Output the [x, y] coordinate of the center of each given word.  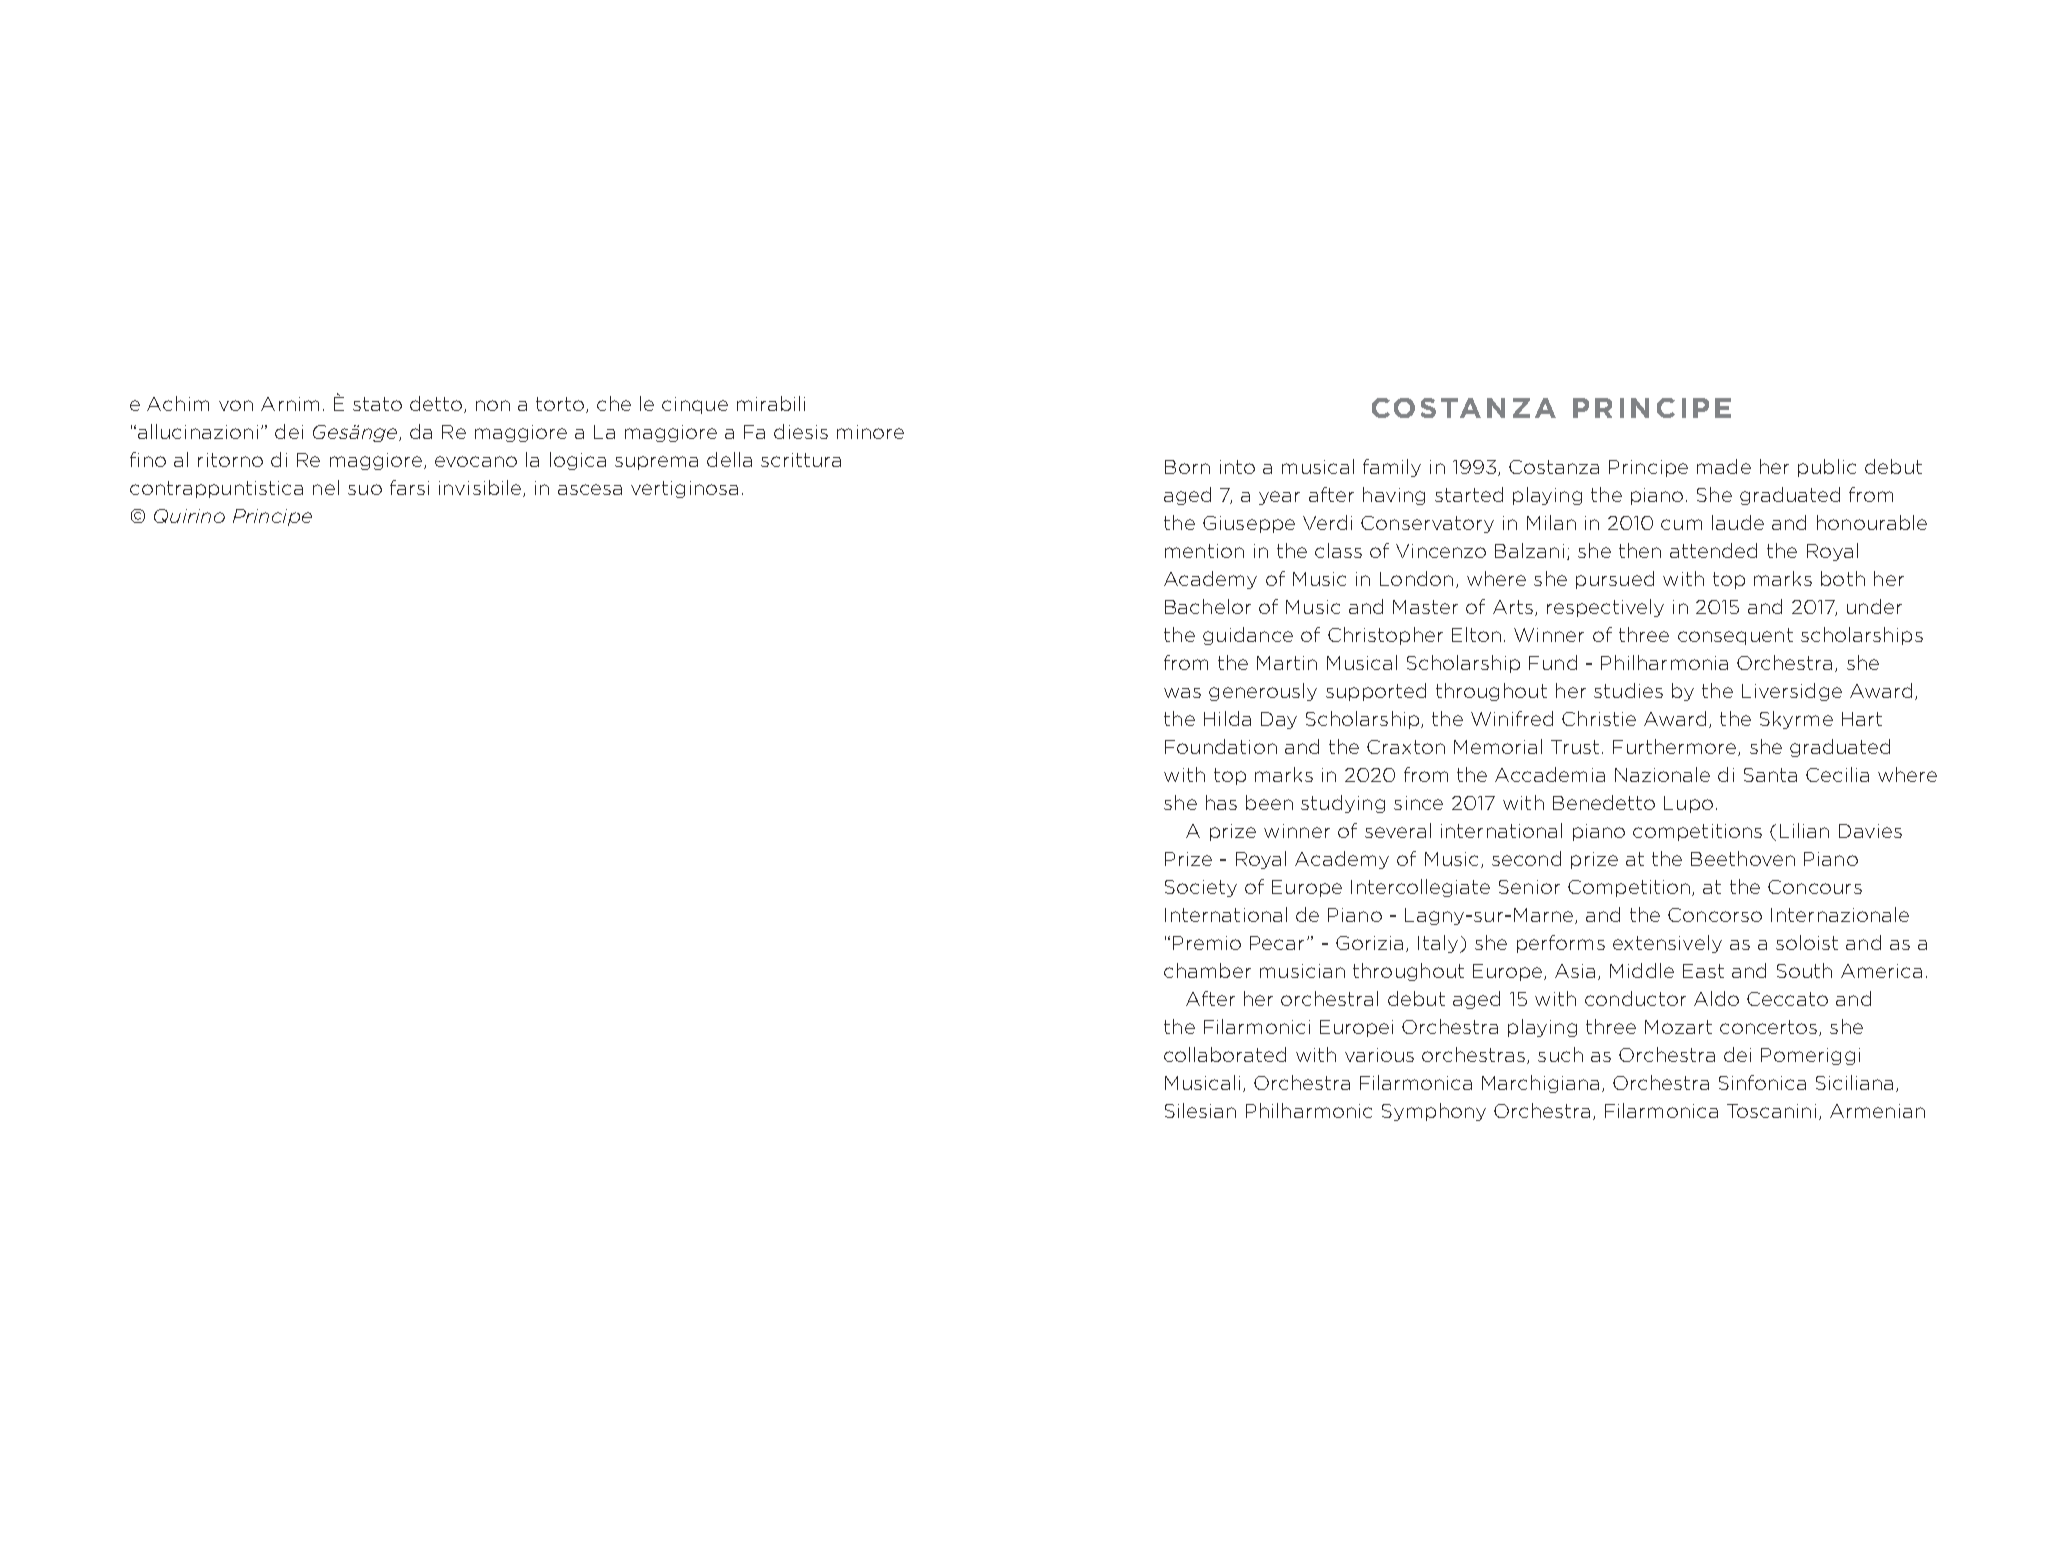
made [1724, 466]
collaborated [1225, 1054]
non [493, 405]
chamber [1207, 970]
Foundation [1221, 746]
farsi [409, 487]
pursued [1615, 580]
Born [1187, 467]
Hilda [1227, 718]
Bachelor [1208, 606]
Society [1201, 888]
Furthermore [1676, 747]
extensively [1667, 944]
